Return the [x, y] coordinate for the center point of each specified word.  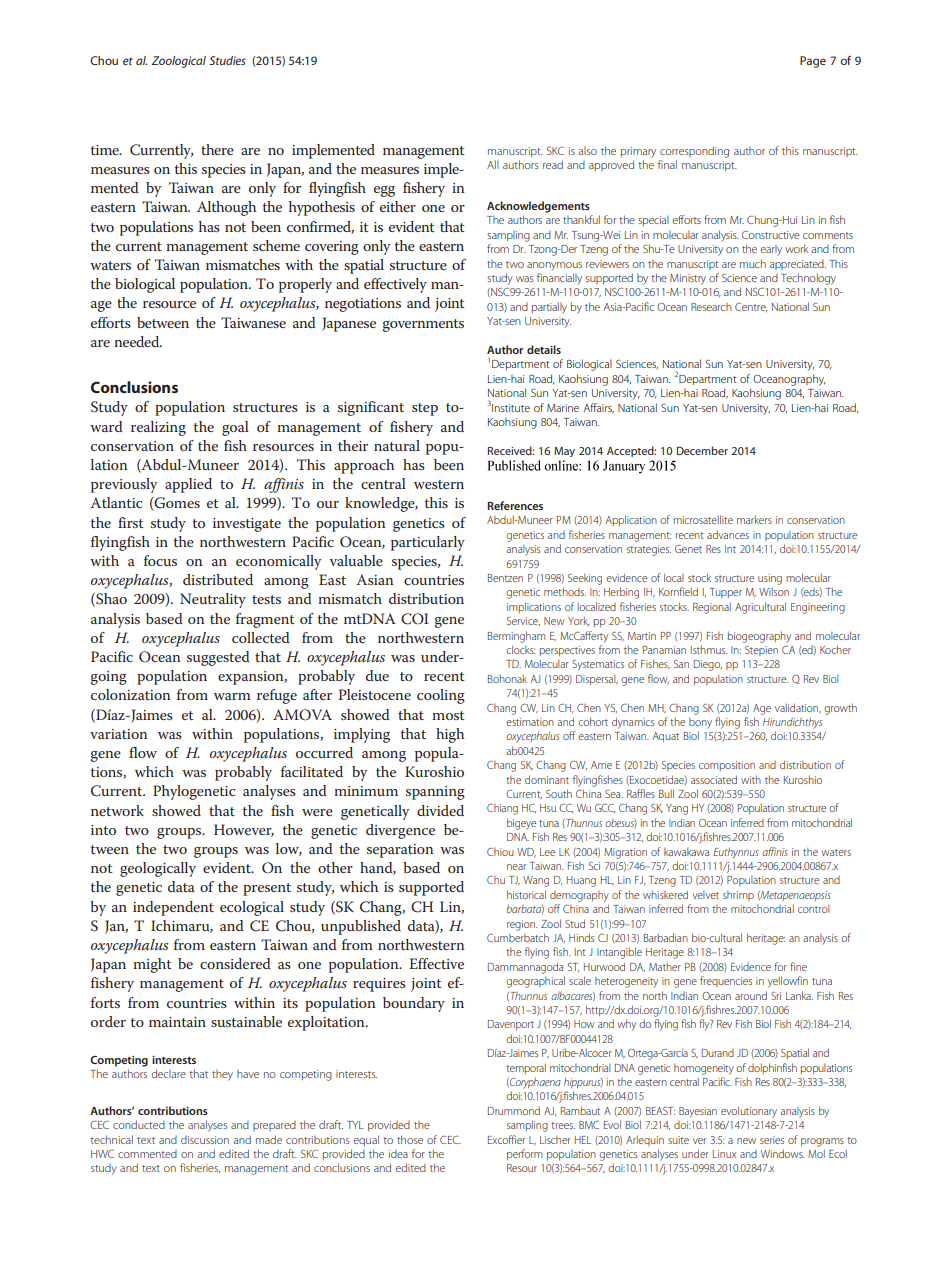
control [814, 909]
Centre [751, 307]
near [516, 867]
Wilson [774, 591]
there [217, 149]
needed [138, 341]
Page [813, 62]
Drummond [514, 1110]
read [553, 164]
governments [423, 325]
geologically [158, 869]
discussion [205, 1140]
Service [523, 621]
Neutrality [213, 600]
